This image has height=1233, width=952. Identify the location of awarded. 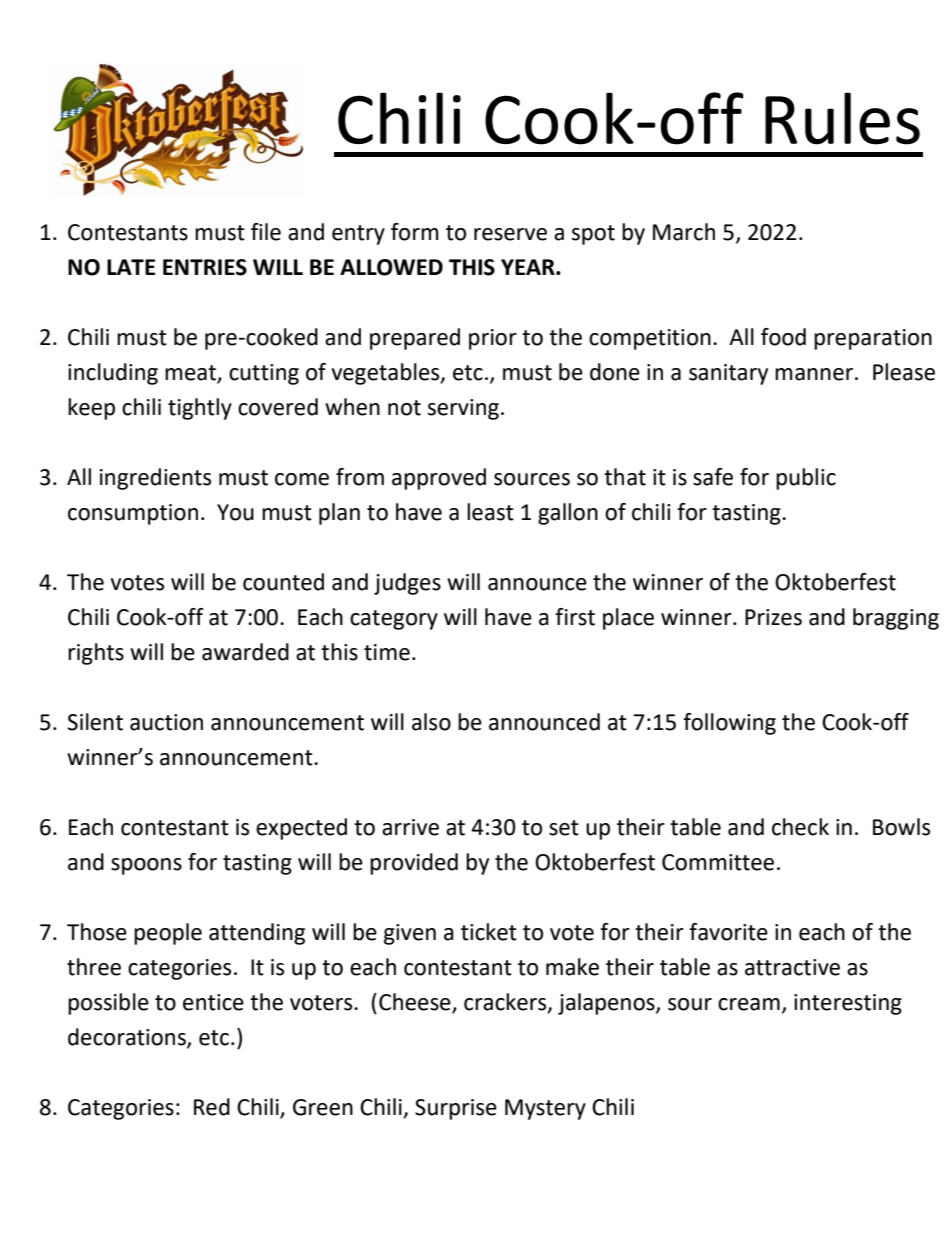
(245, 652).
